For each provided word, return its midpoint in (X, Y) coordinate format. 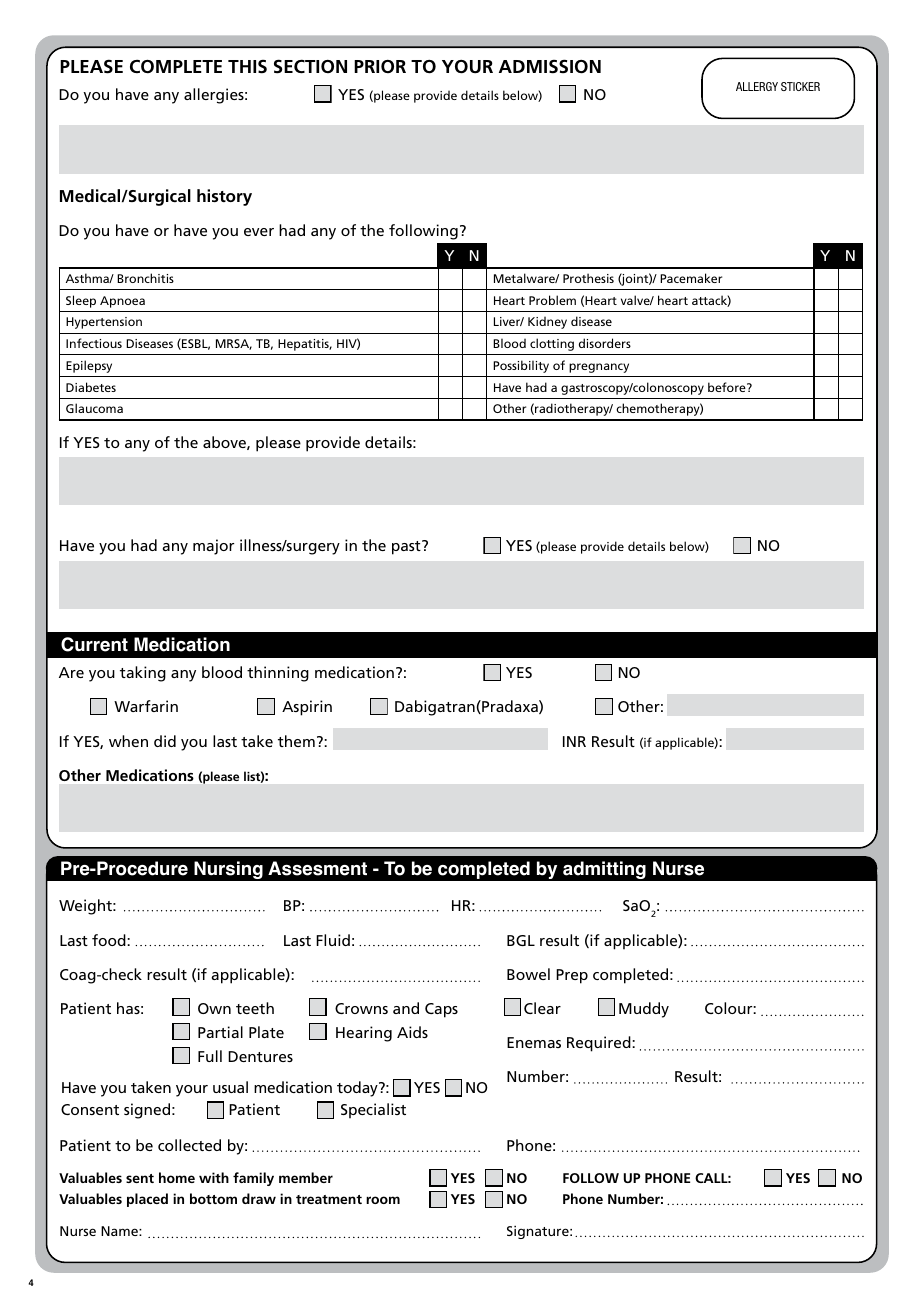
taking (143, 674)
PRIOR (380, 66)
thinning (278, 674)
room (383, 1200)
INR (574, 741)
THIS (247, 67)
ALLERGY (757, 86)
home (177, 1177)
